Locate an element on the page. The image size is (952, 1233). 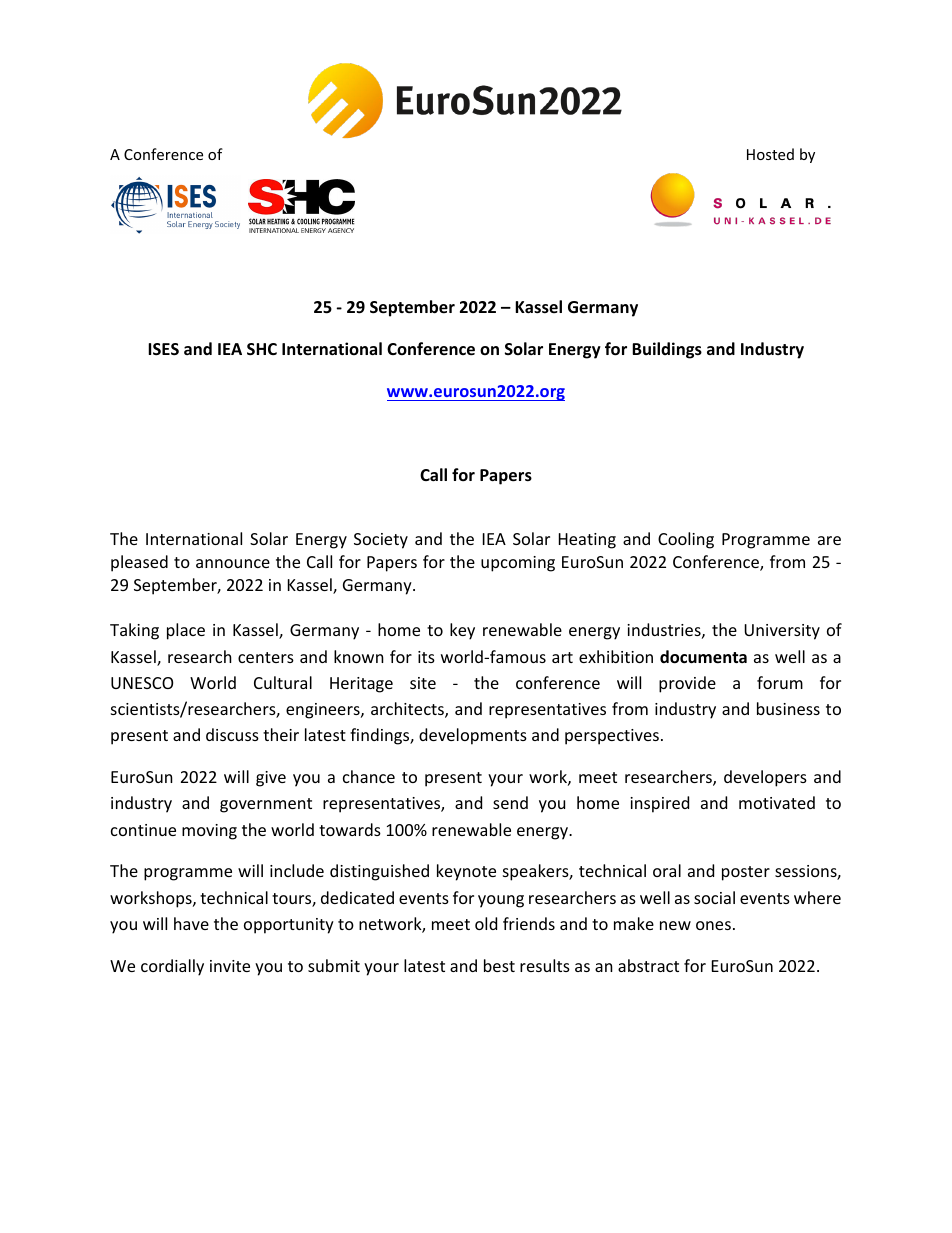
invite is located at coordinates (230, 966).
